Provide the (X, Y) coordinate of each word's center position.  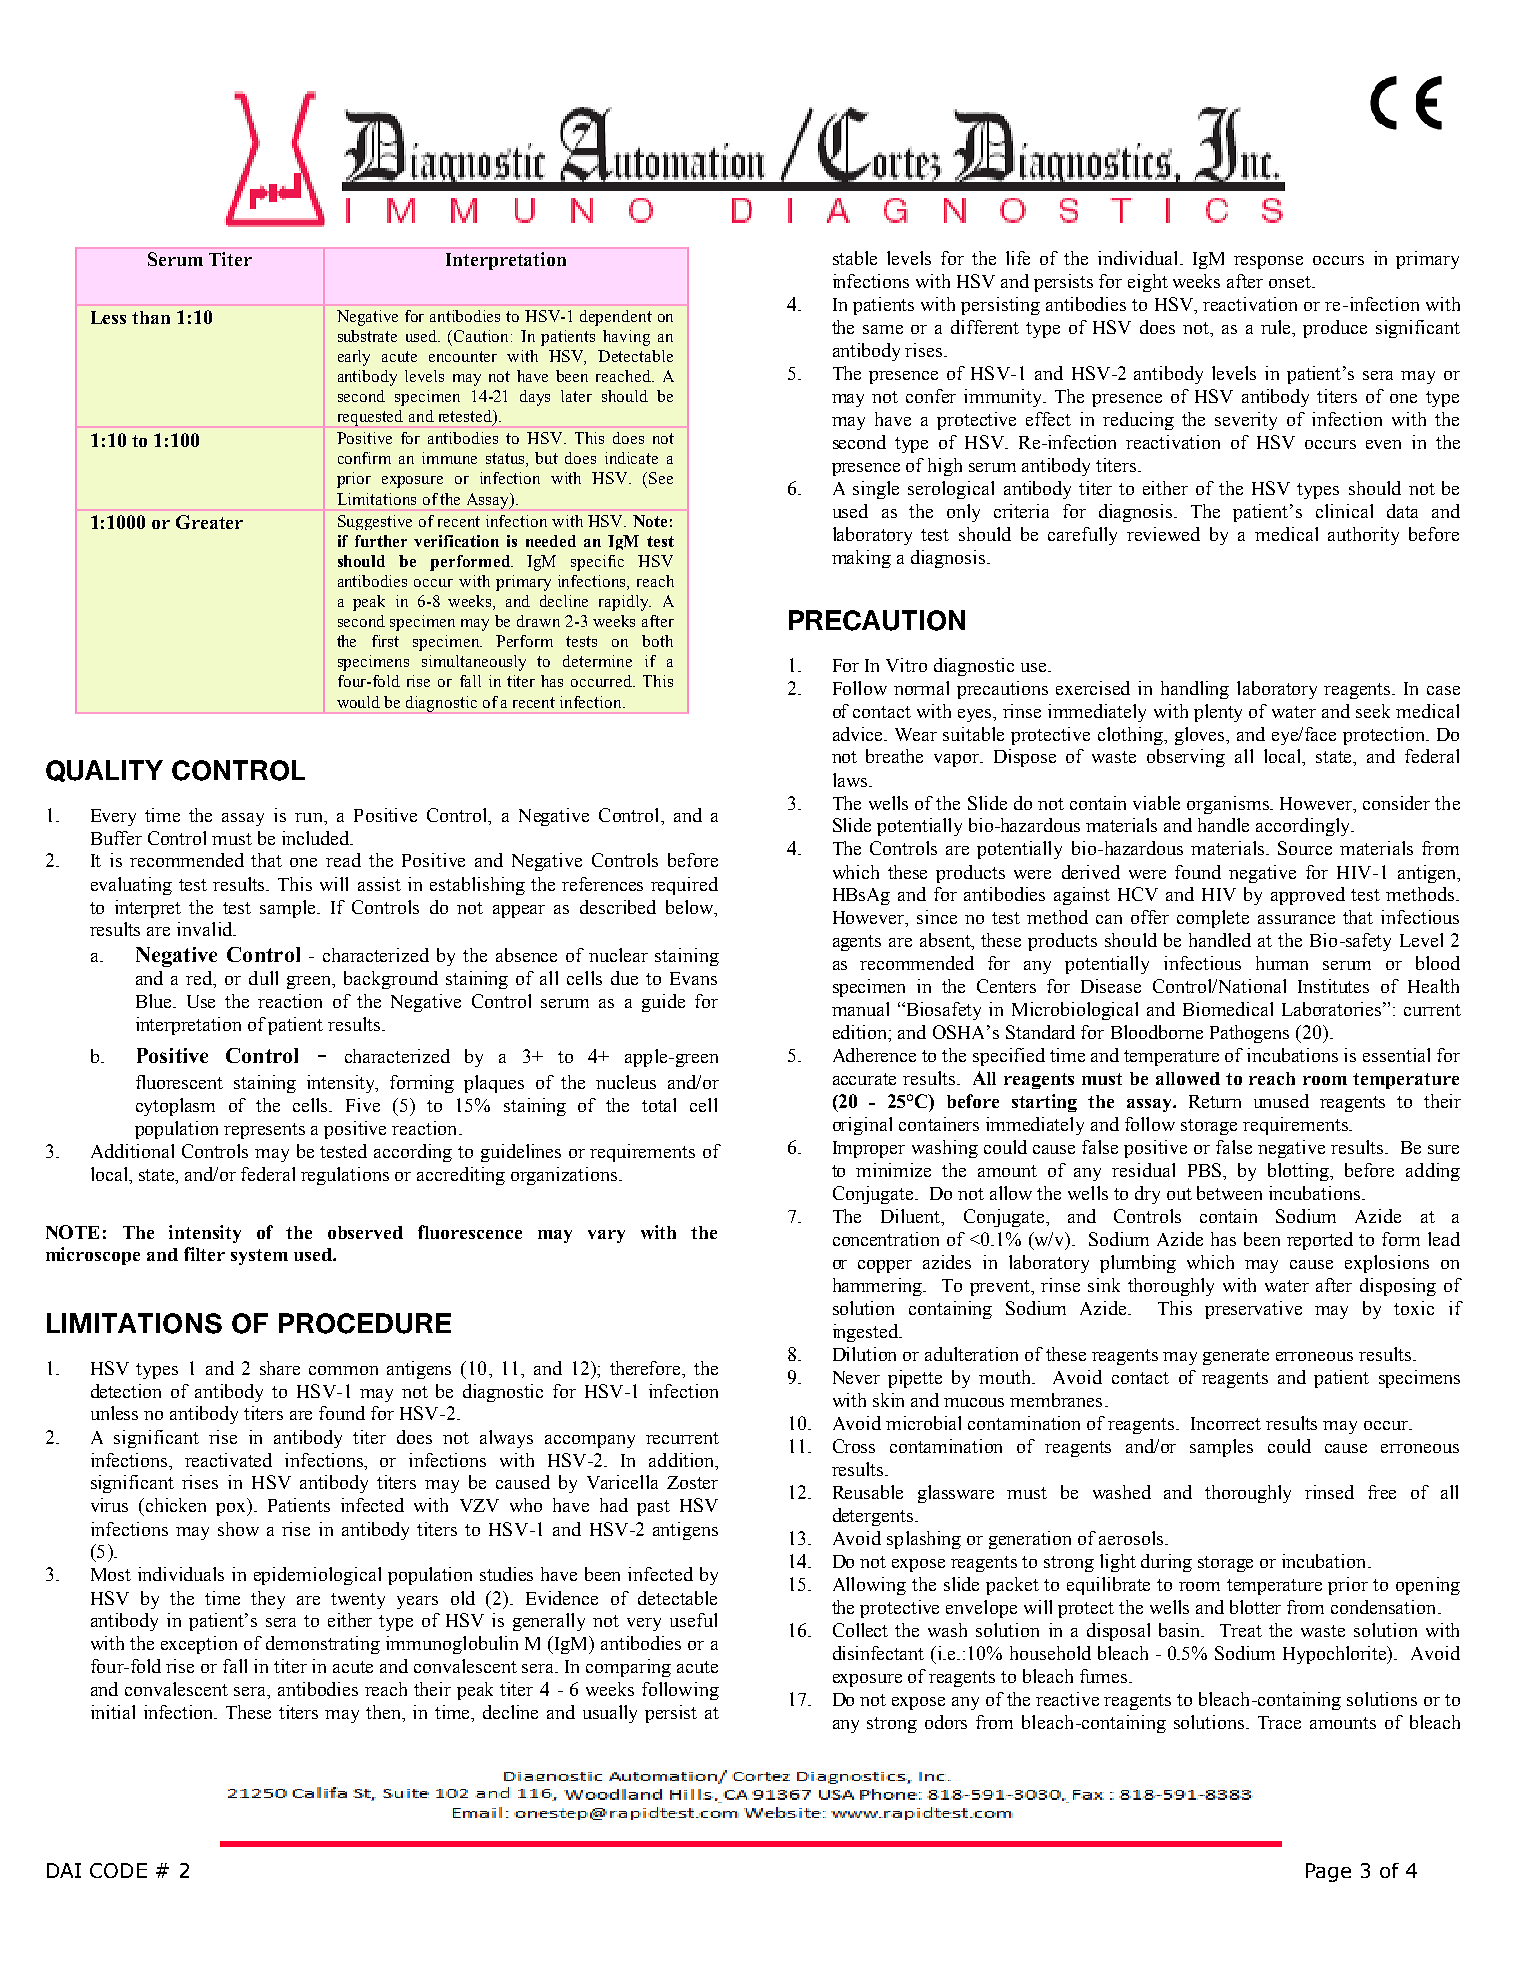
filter (204, 1254)
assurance (1296, 919)
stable (855, 258)
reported (1320, 1241)
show (238, 1529)
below (691, 907)
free (1382, 1492)
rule (1277, 328)
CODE (118, 1870)
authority (1363, 536)
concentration (886, 1239)
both (657, 641)
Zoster (692, 1482)
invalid (205, 929)
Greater (209, 522)
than (151, 317)
